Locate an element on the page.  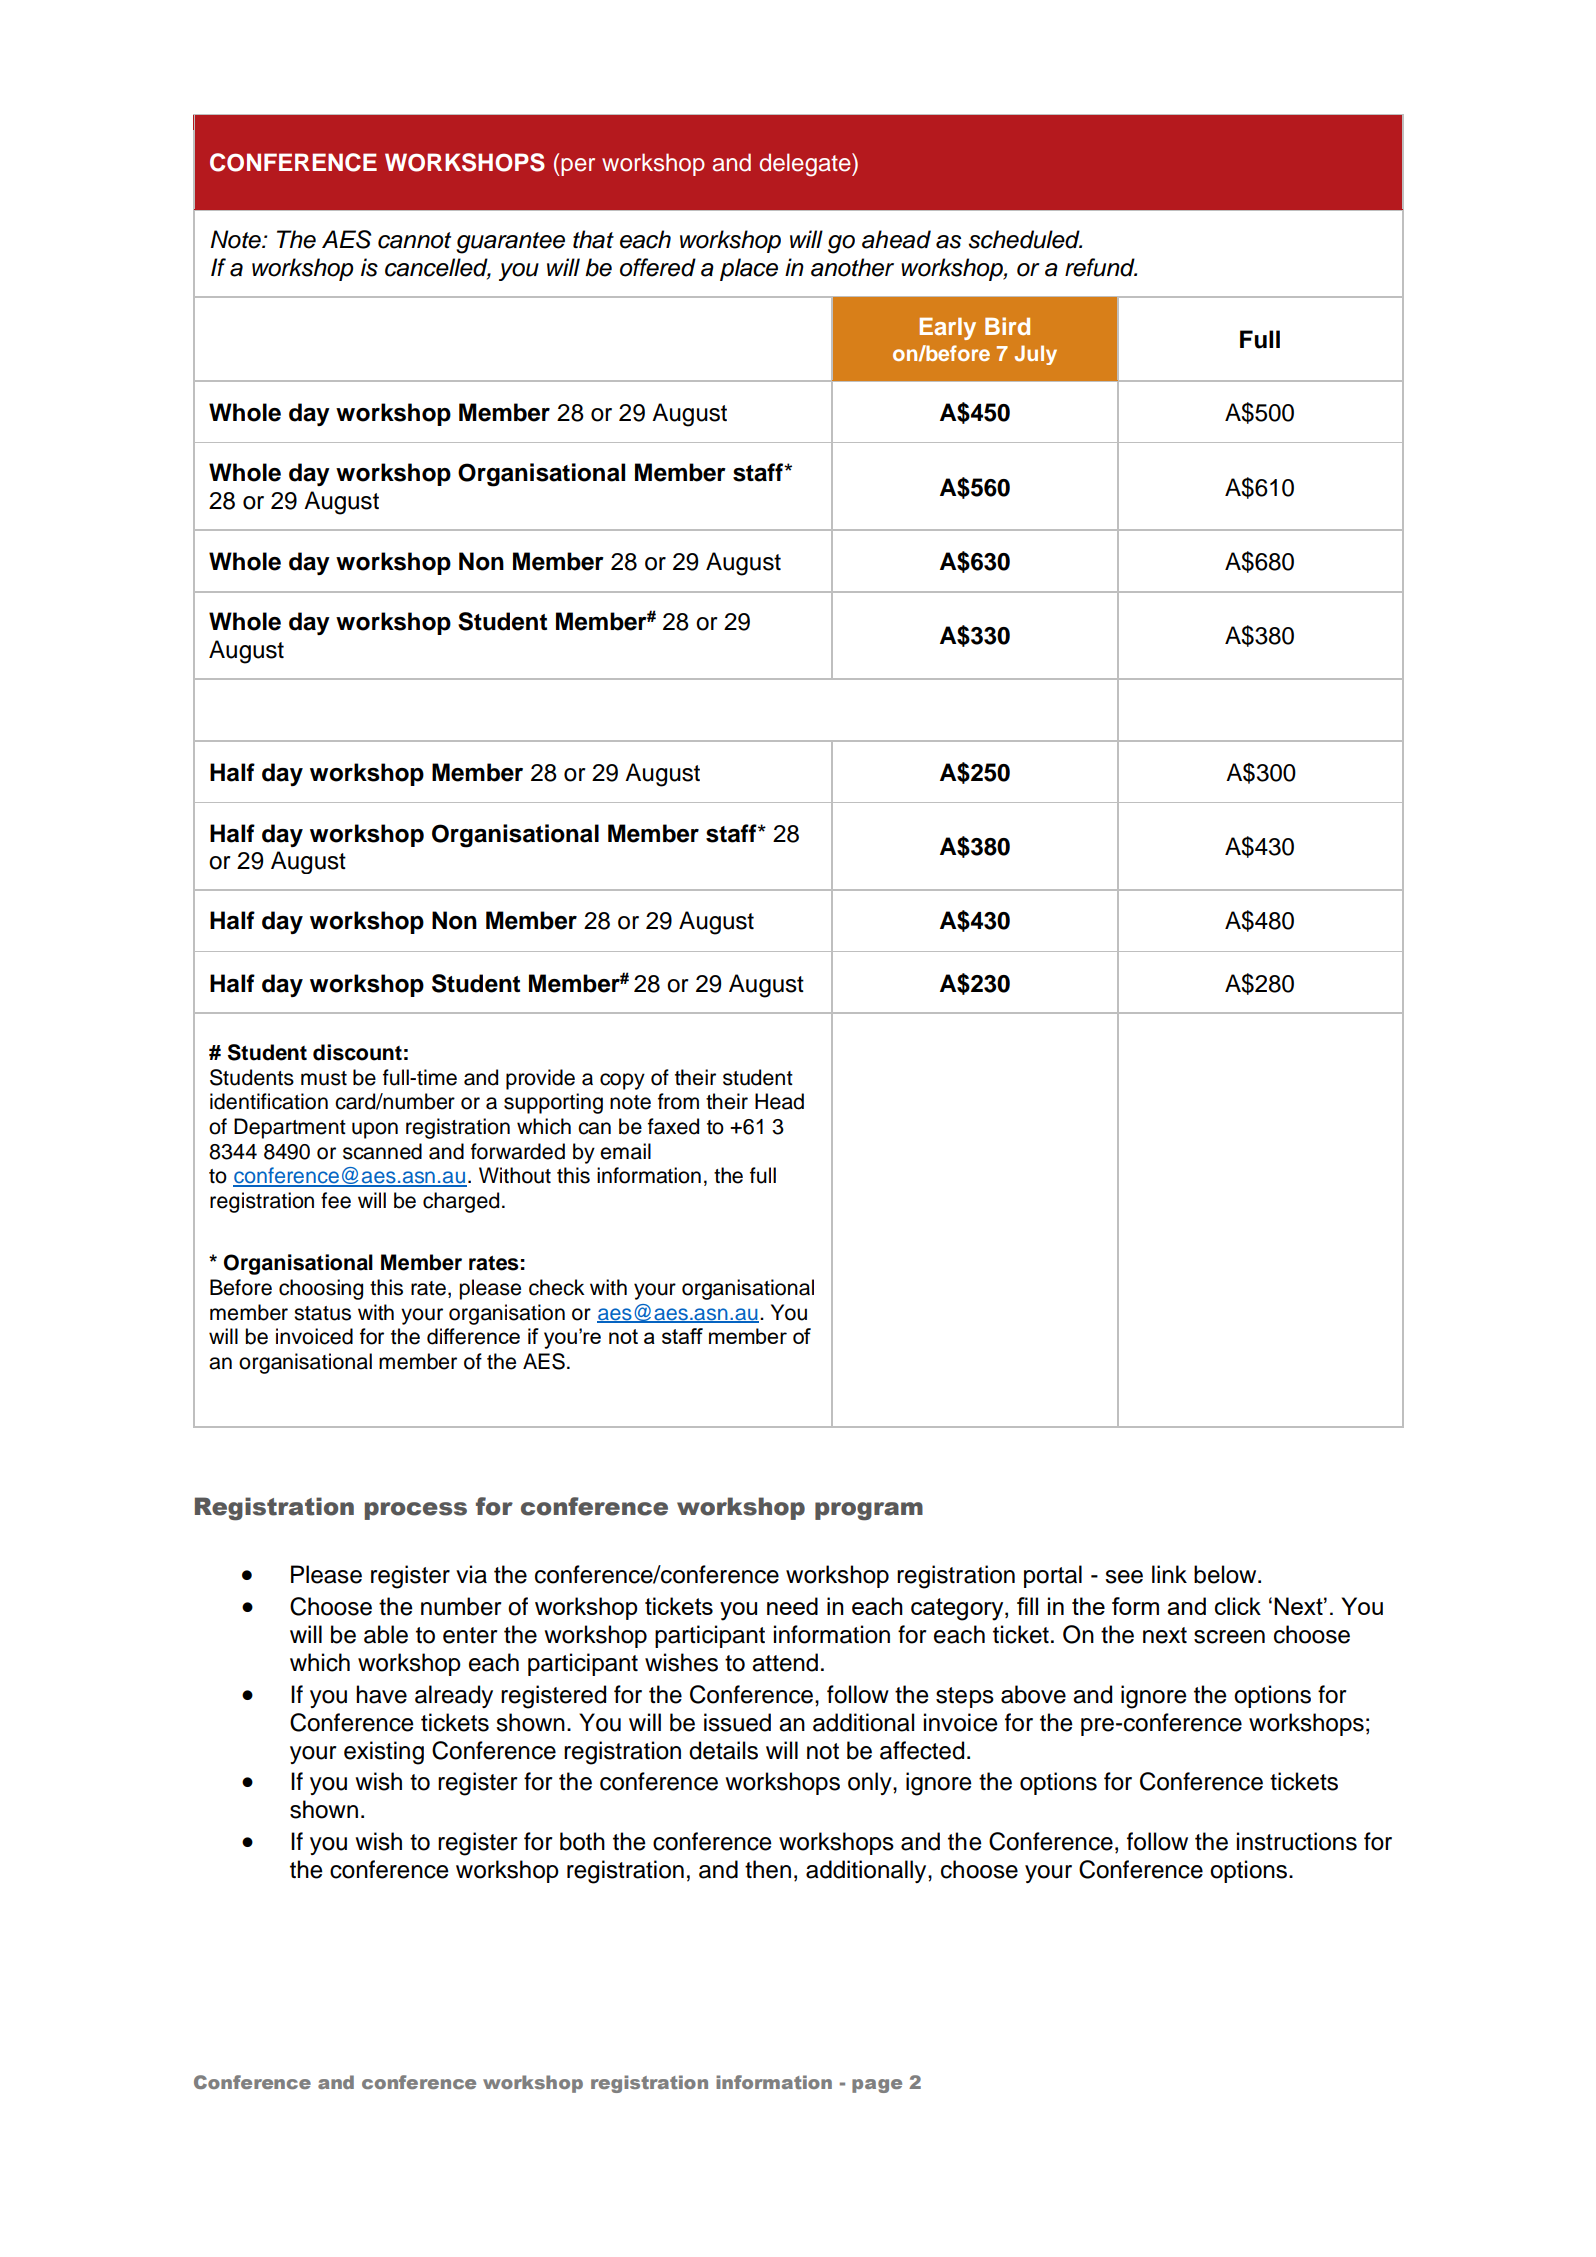
page is located at coordinates (877, 2086).
